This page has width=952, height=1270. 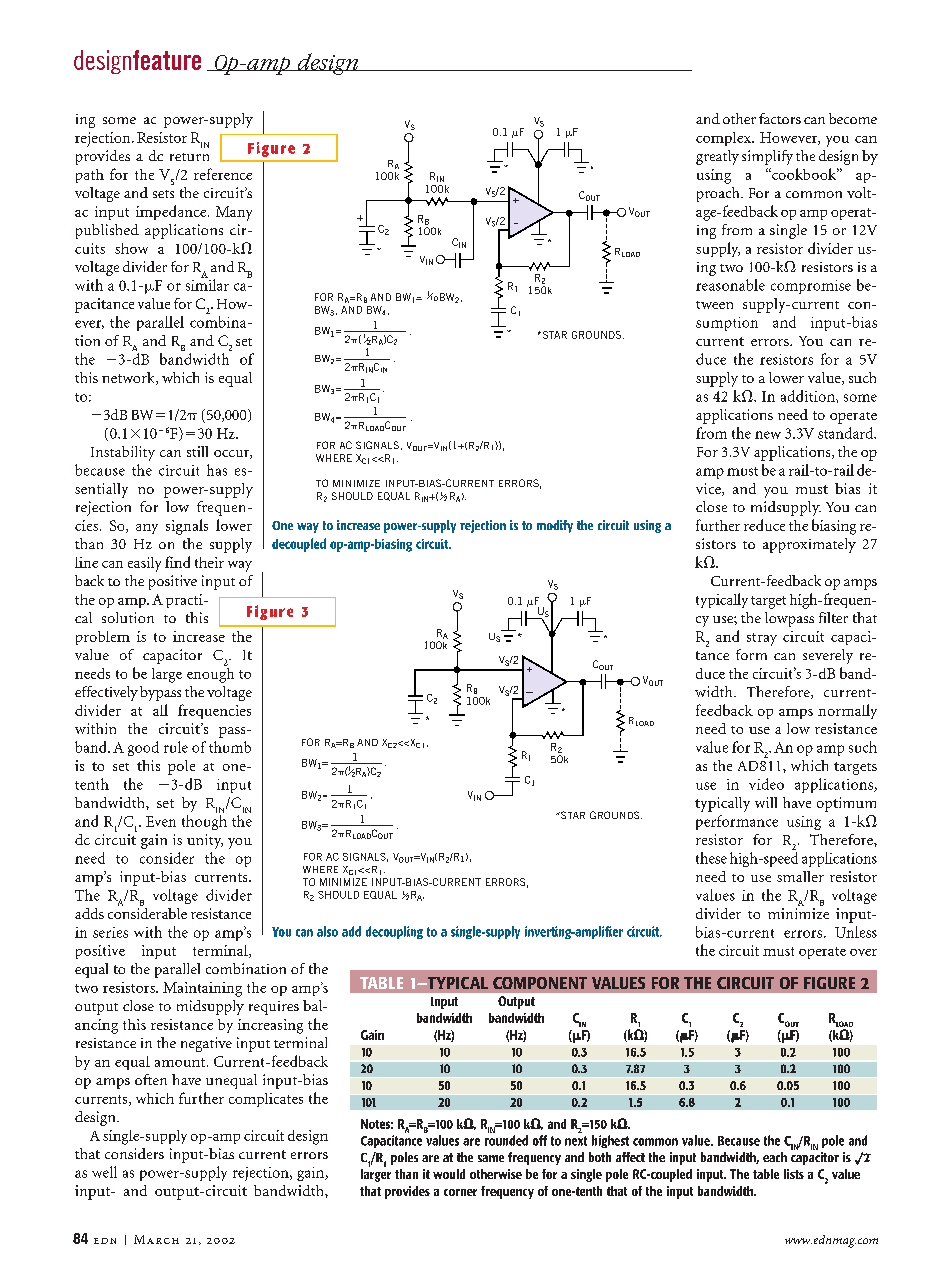 I want to click on return, so click(x=189, y=157).
